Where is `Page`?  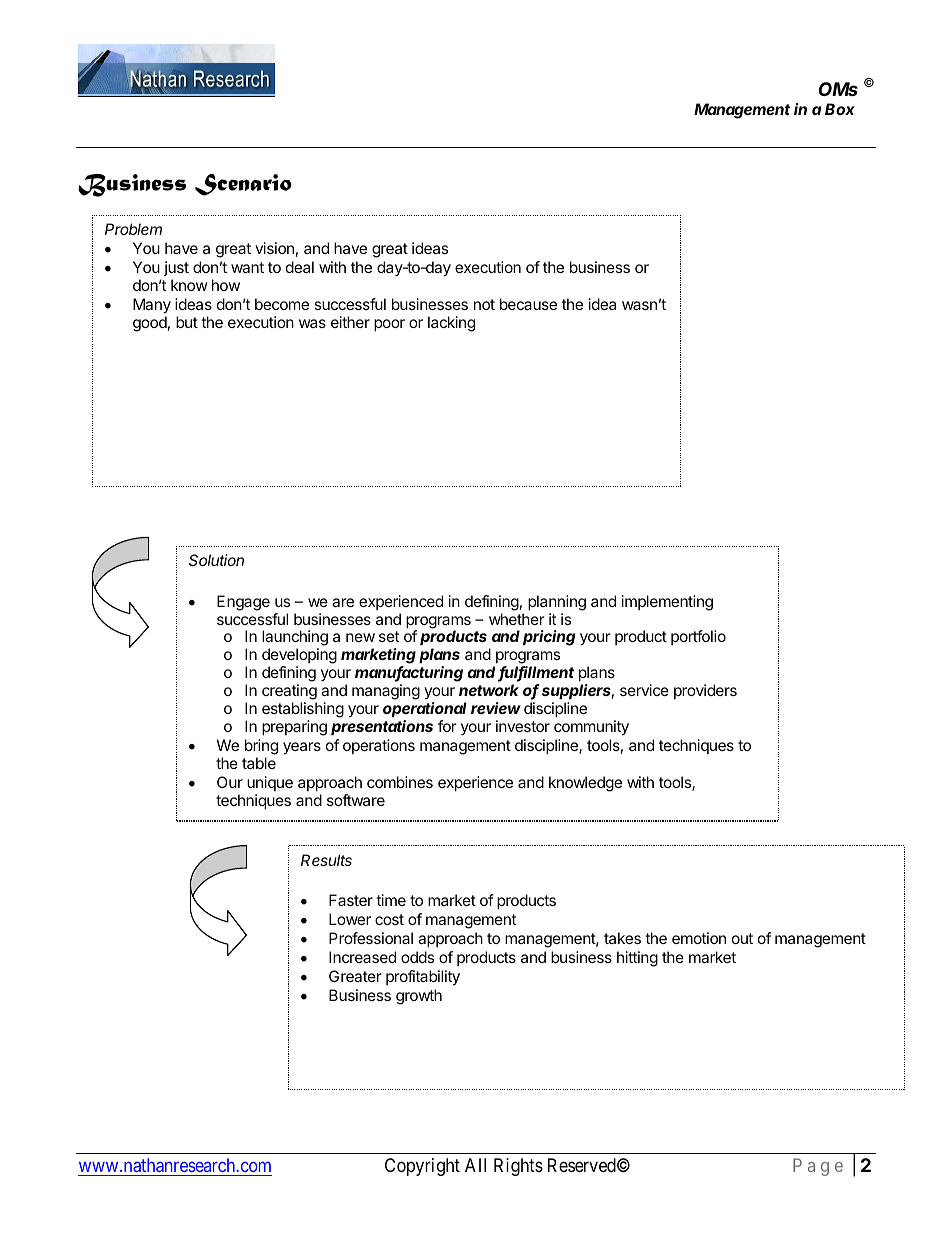 Page is located at coordinates (818, 1167).
